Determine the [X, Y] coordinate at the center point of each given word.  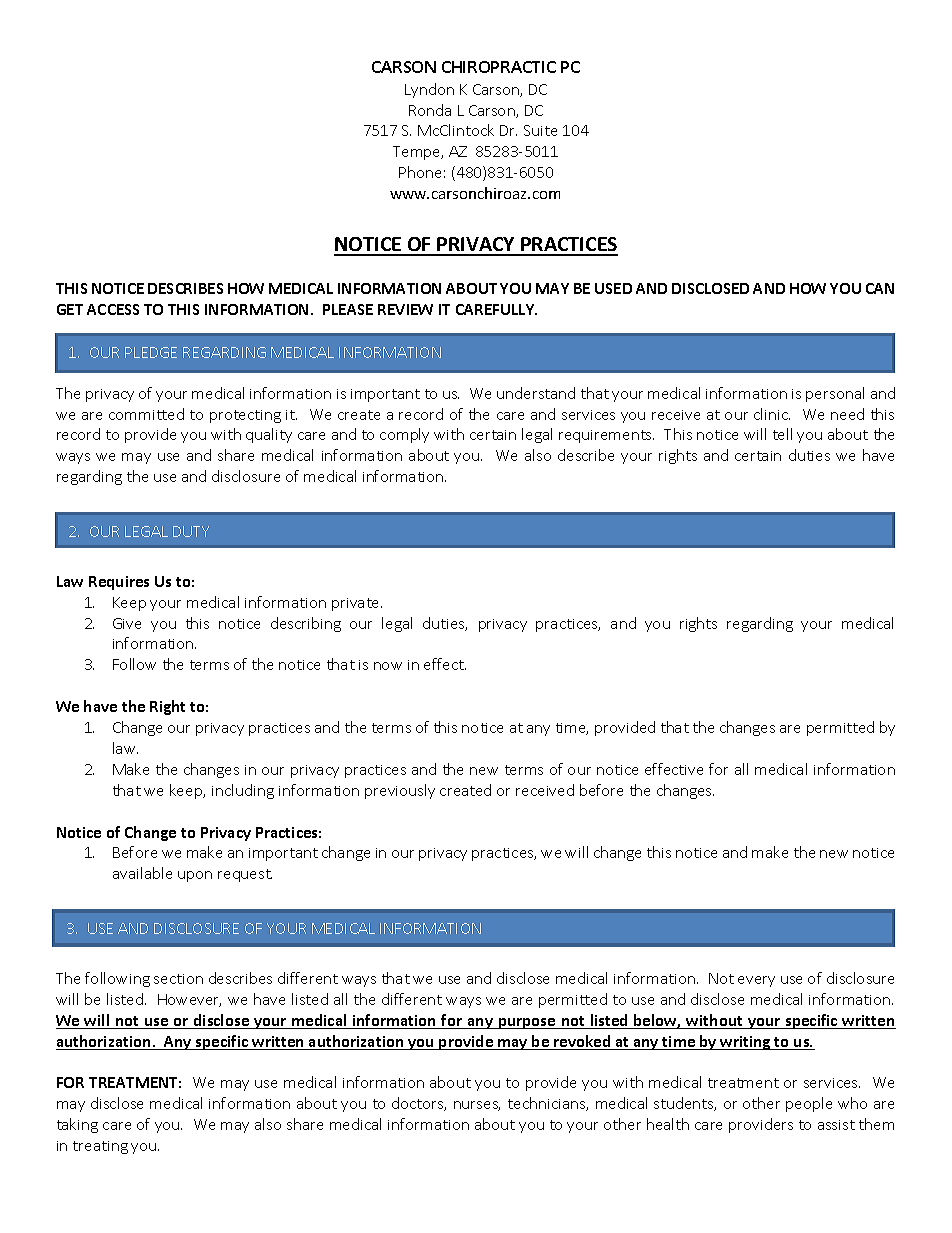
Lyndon [429, 90]
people [809, 1104]
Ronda [430, 110]
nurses [477, 1106]
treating [100, 1147]
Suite [540, 130]
